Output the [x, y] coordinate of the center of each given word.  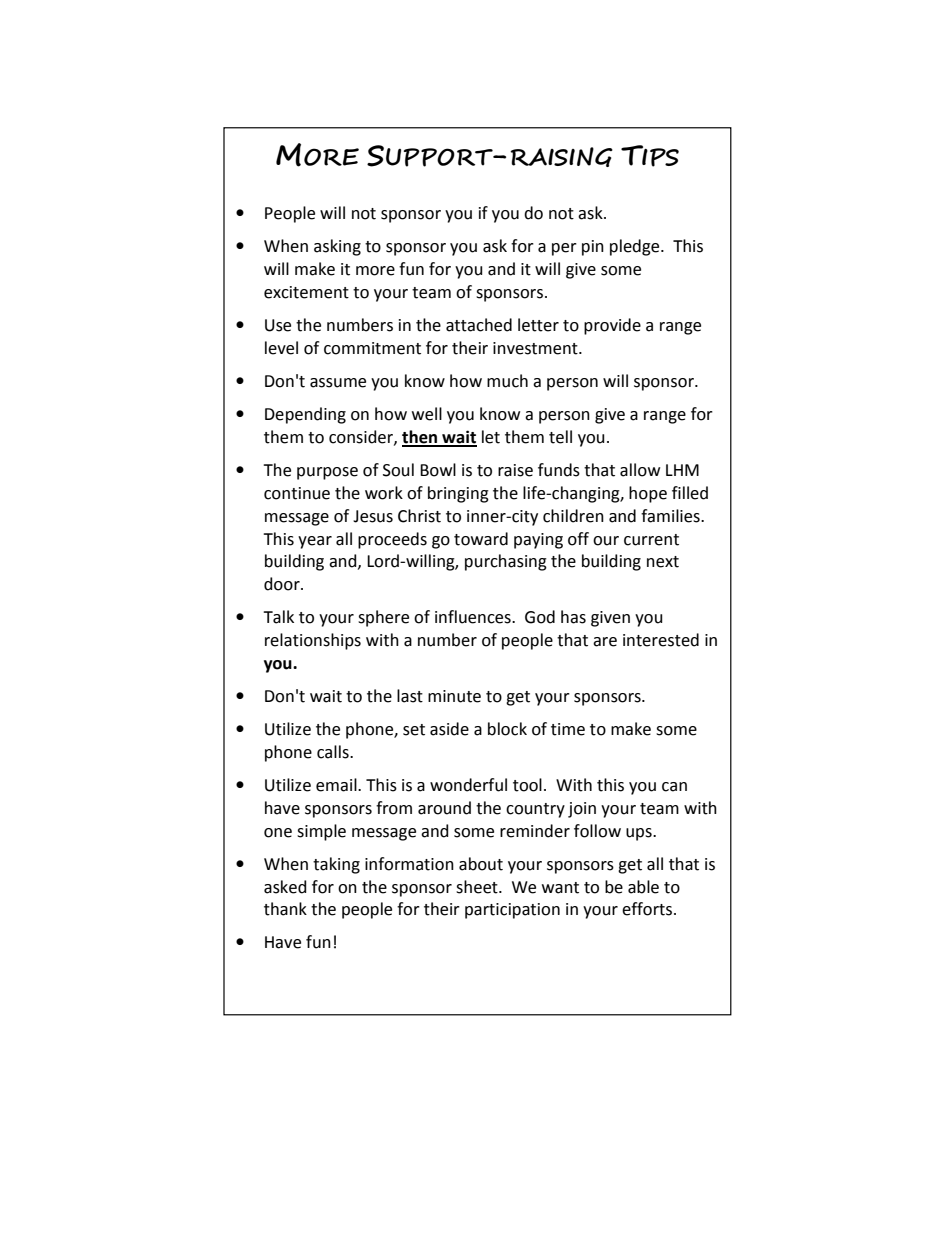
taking [336, 865]
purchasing [506, 562]
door [283, 584]
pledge [636, 247]
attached [479, 325]
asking [337, 247]
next [663, 562]
